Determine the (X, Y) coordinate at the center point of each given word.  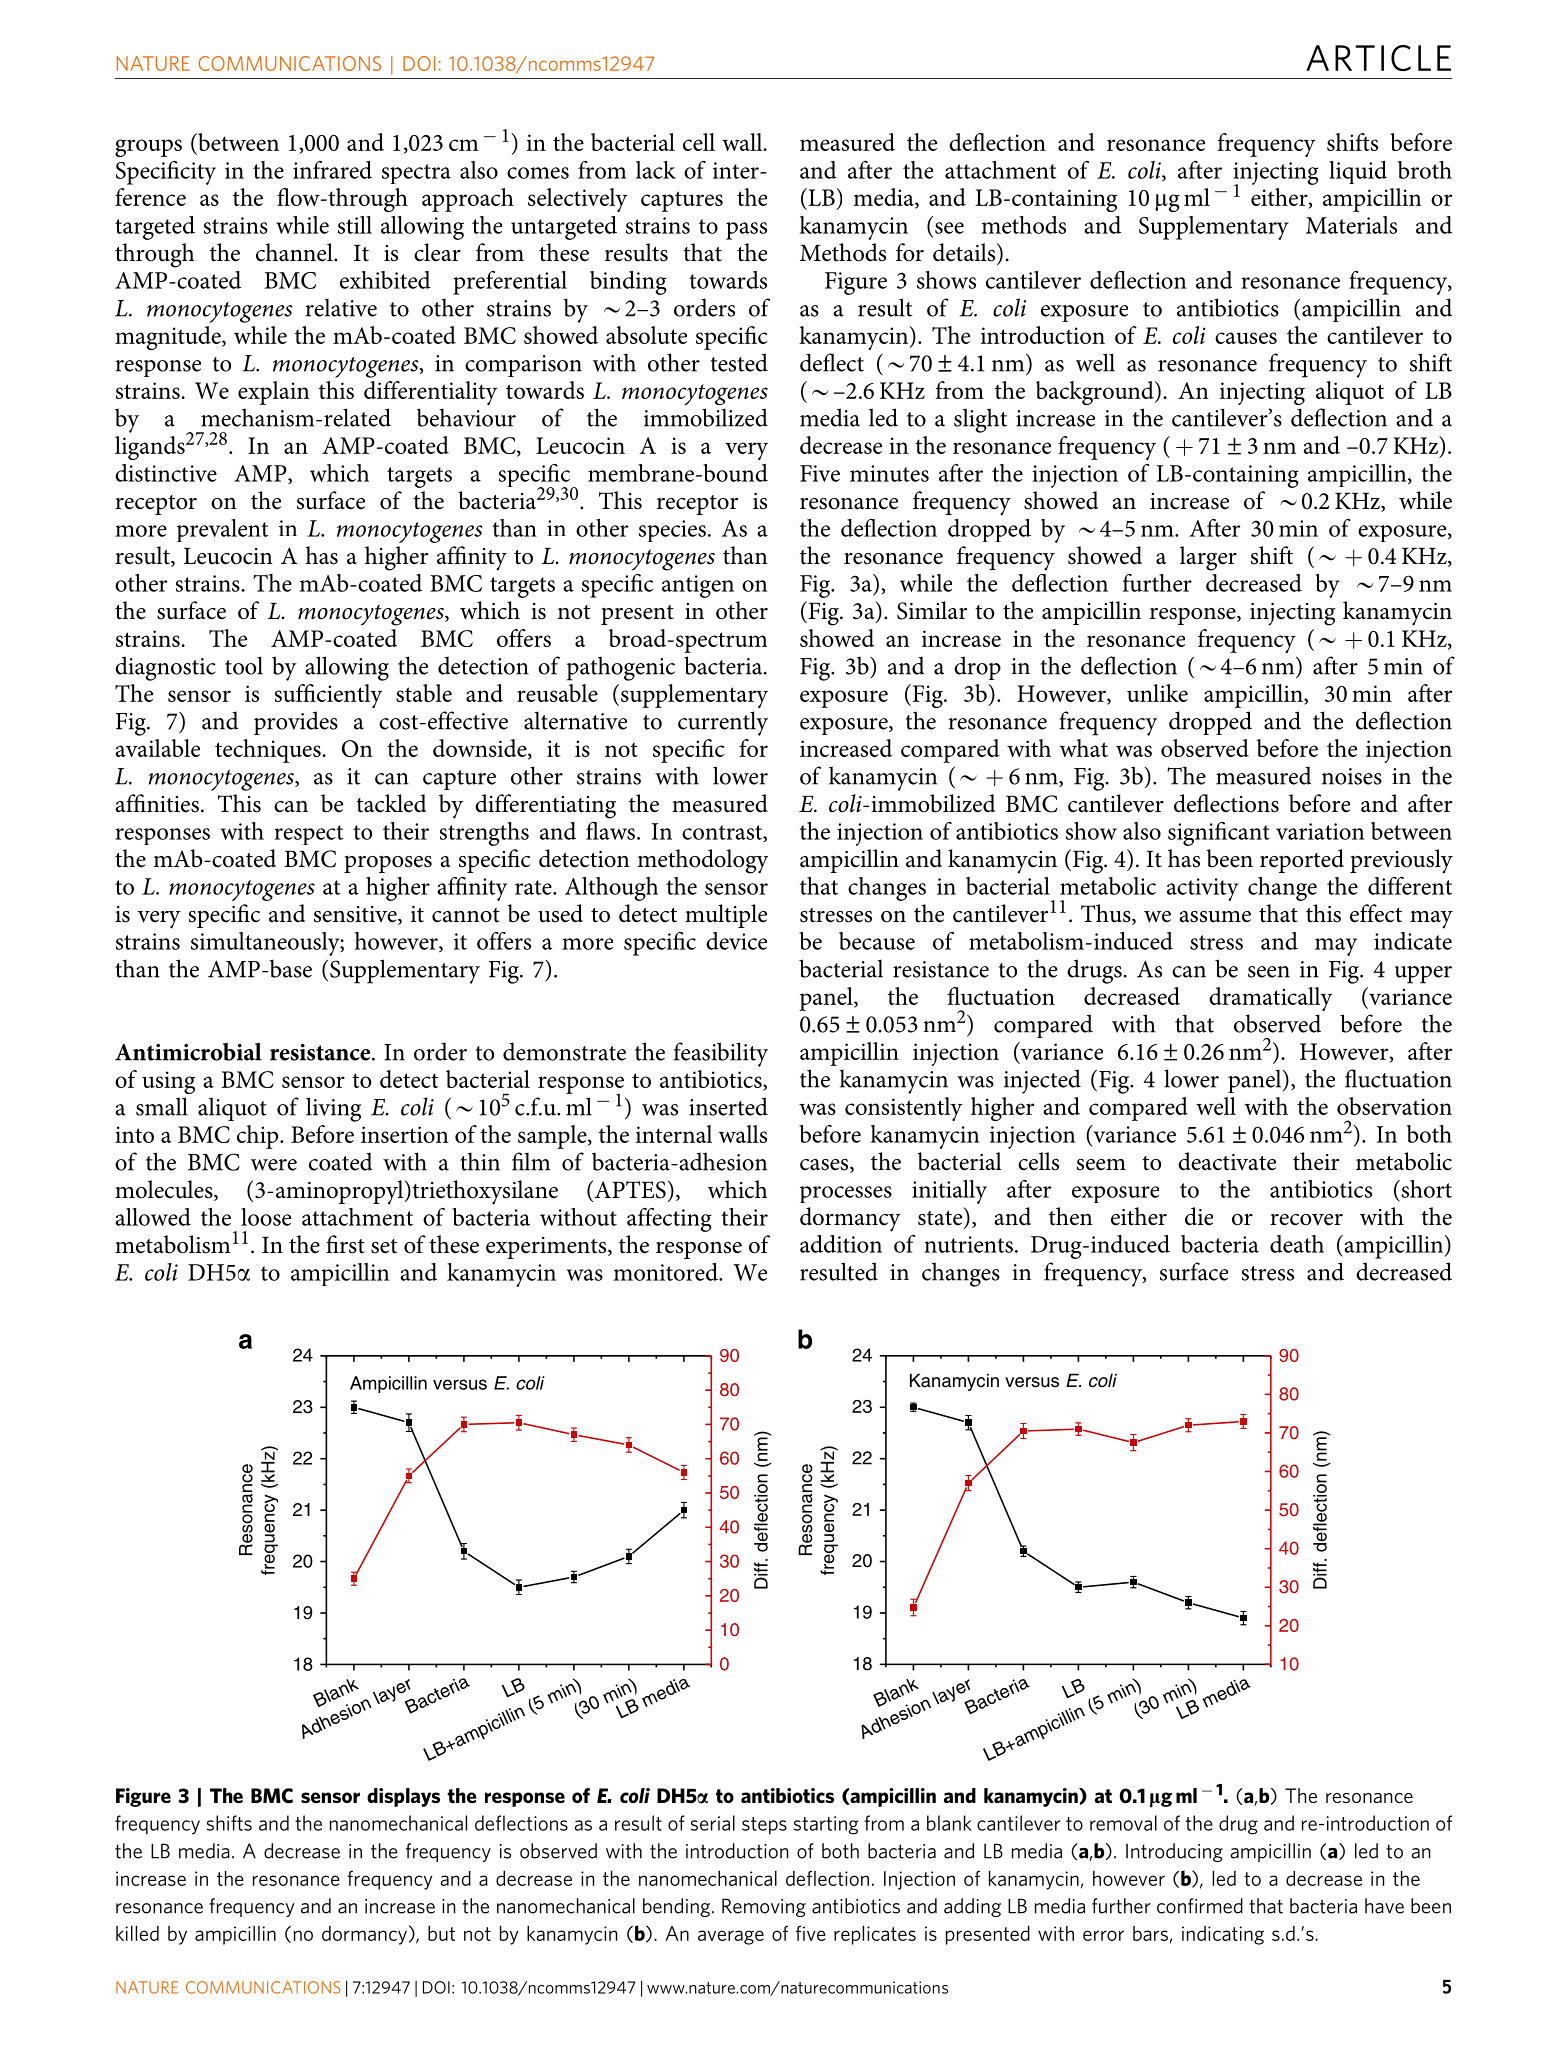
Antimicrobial (188, 1052)
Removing (764, 1907)
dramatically (1271, 999)
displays (403, 1797)
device (736, 941)
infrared (332, 170)
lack (656, 170)
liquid (1358, 172)
